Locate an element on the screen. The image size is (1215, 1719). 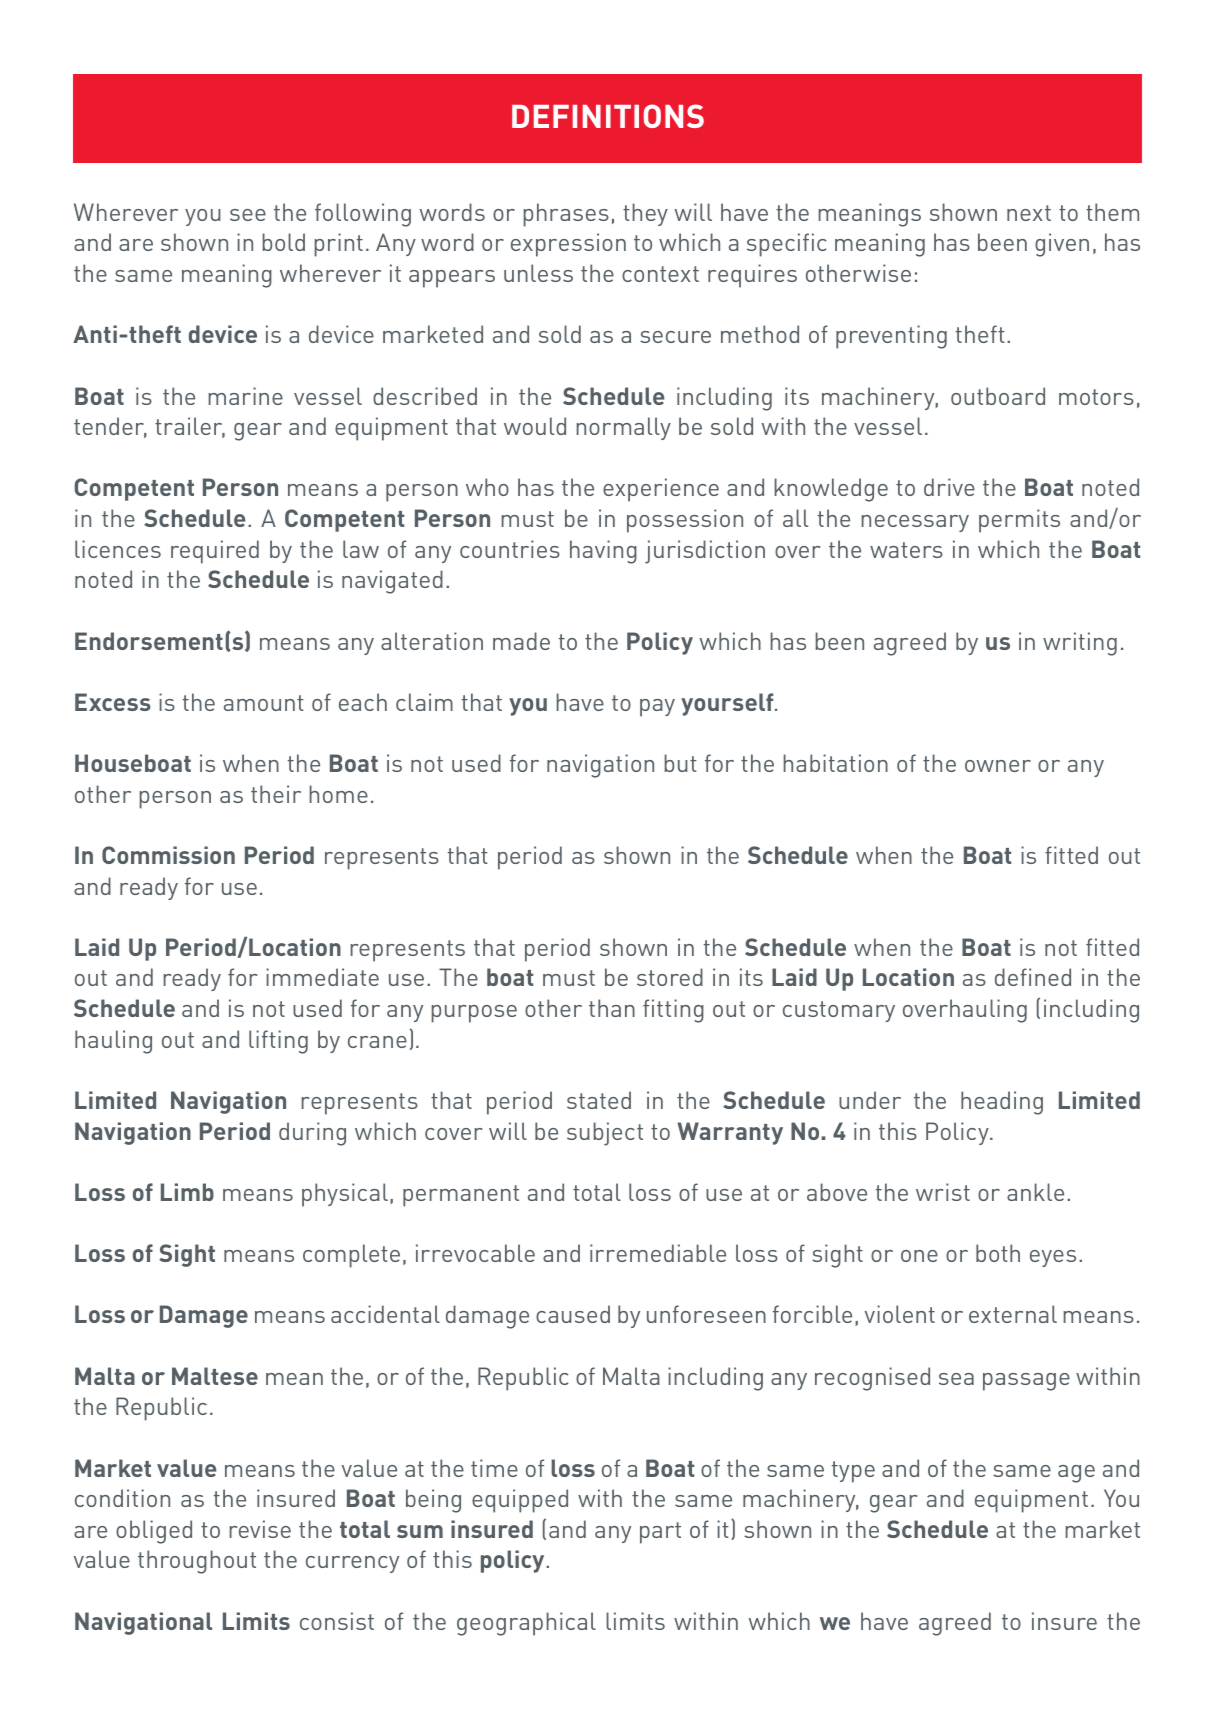
owner is located at coordinates (998, 766).
